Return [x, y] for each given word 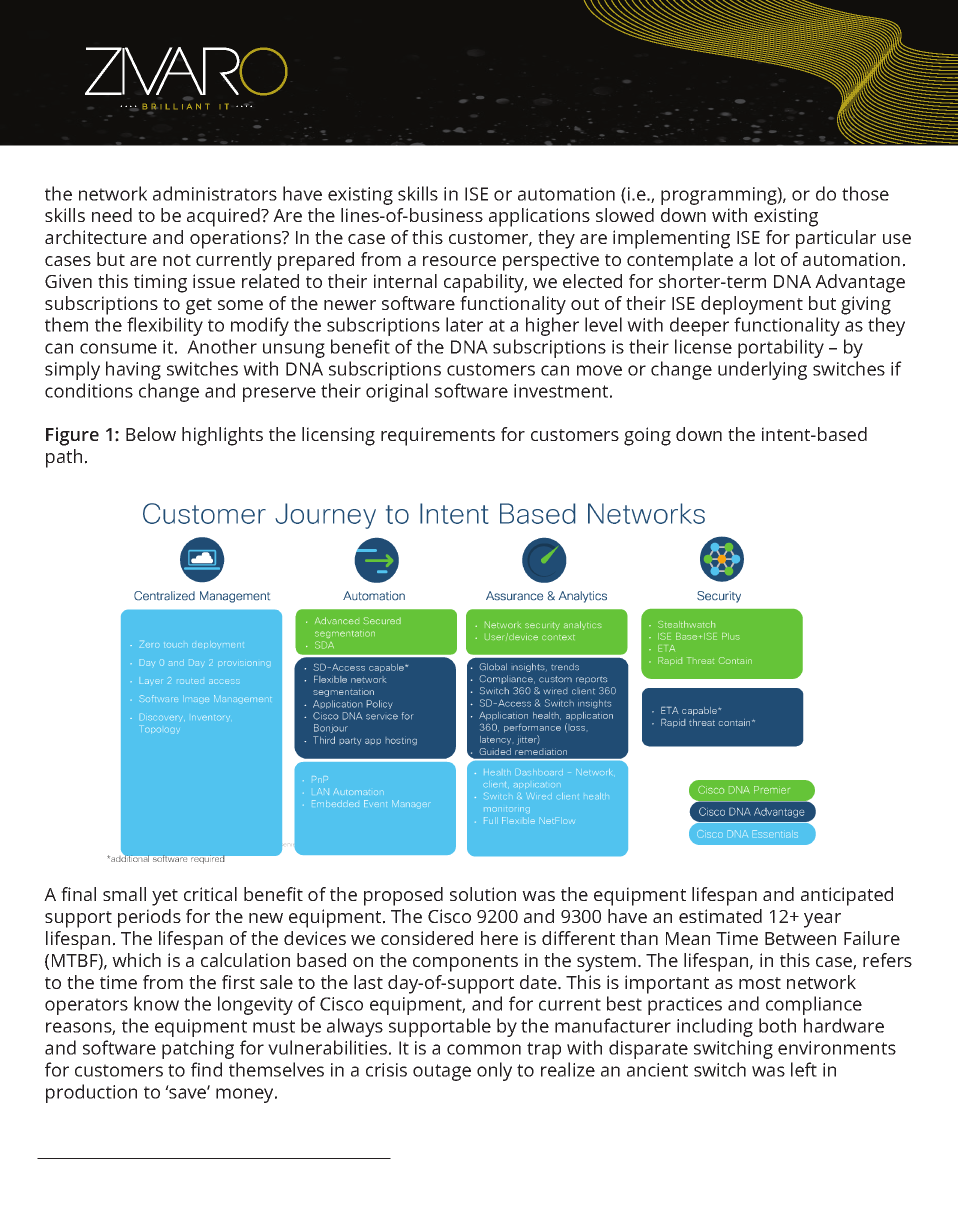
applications [539, 217]
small [124, 894]
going [647, 436]
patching [198, 1049]
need [112, 215]
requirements [438, 436]
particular [836, 239]
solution [483, 894]
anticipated [847, 896]
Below [151, 434]
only [494, 1071]
